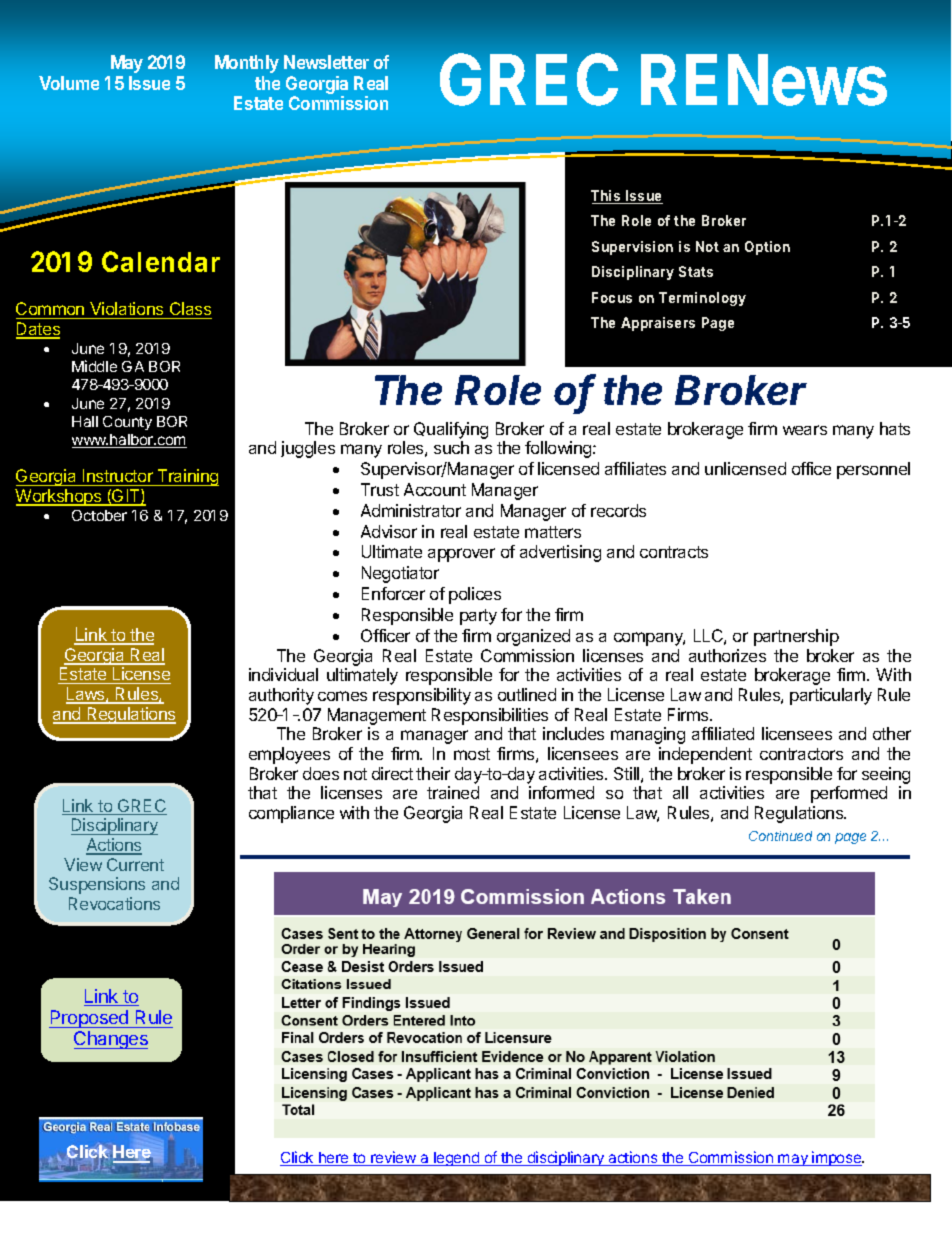 This page has width=952, height=1233. I want to click on Newsletter, so click(326, 62).
